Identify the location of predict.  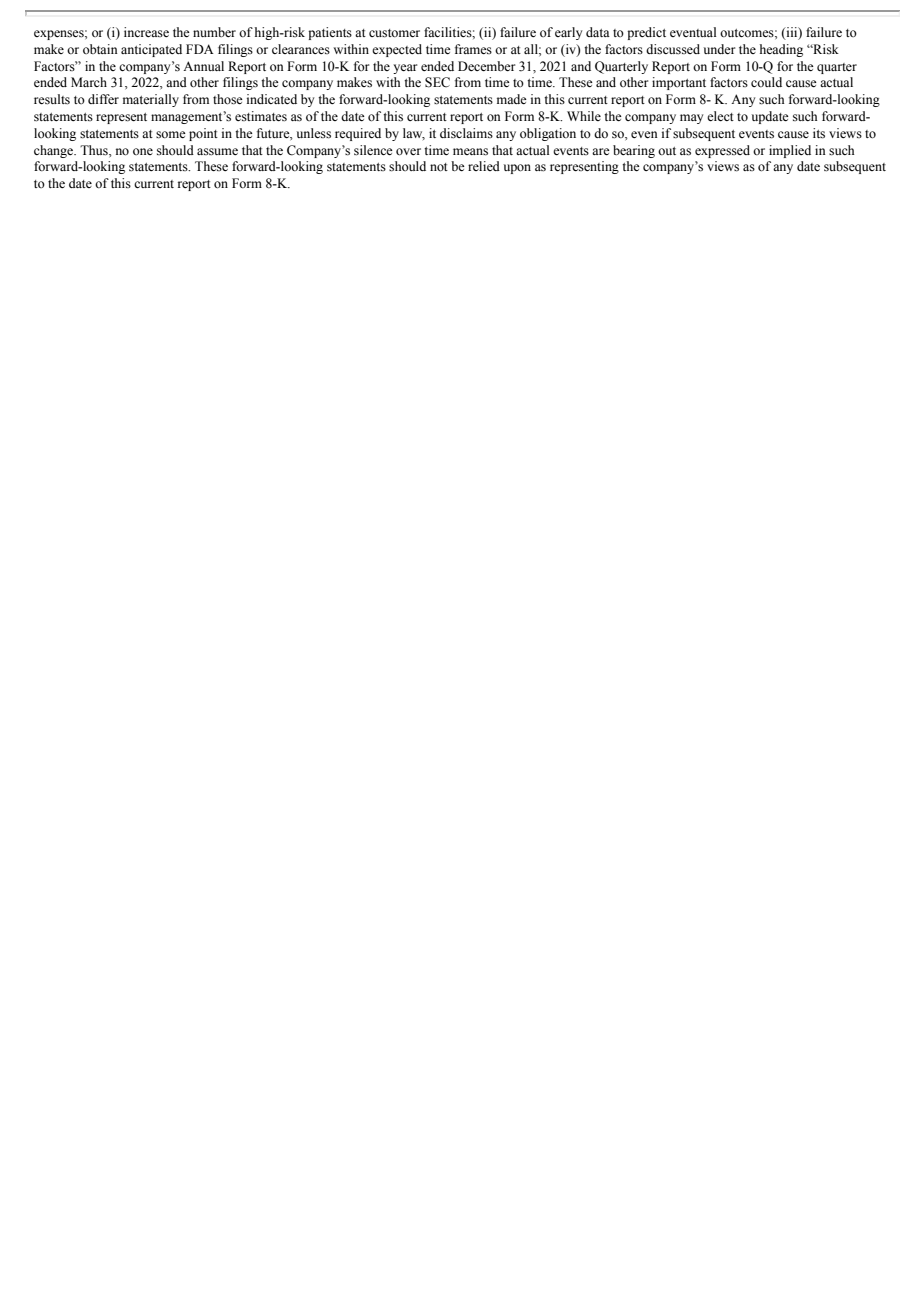
(646, 33).
